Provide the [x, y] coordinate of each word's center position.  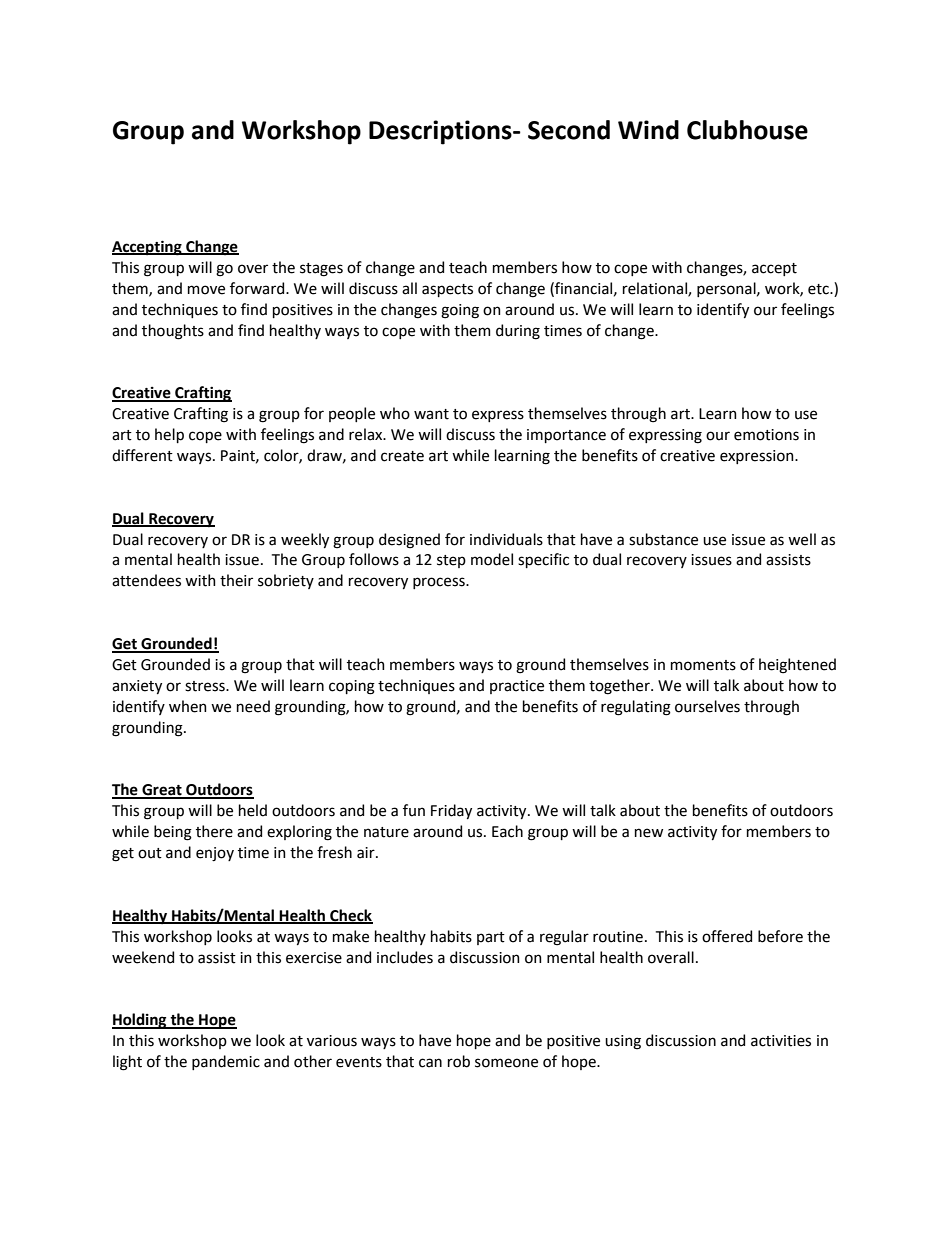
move [206, 290]
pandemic [226, 1062]
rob [459, 1061]
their [236, 580]
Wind [648, 130]
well [802, 539]
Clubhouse [747, 130]
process [440, 583]
